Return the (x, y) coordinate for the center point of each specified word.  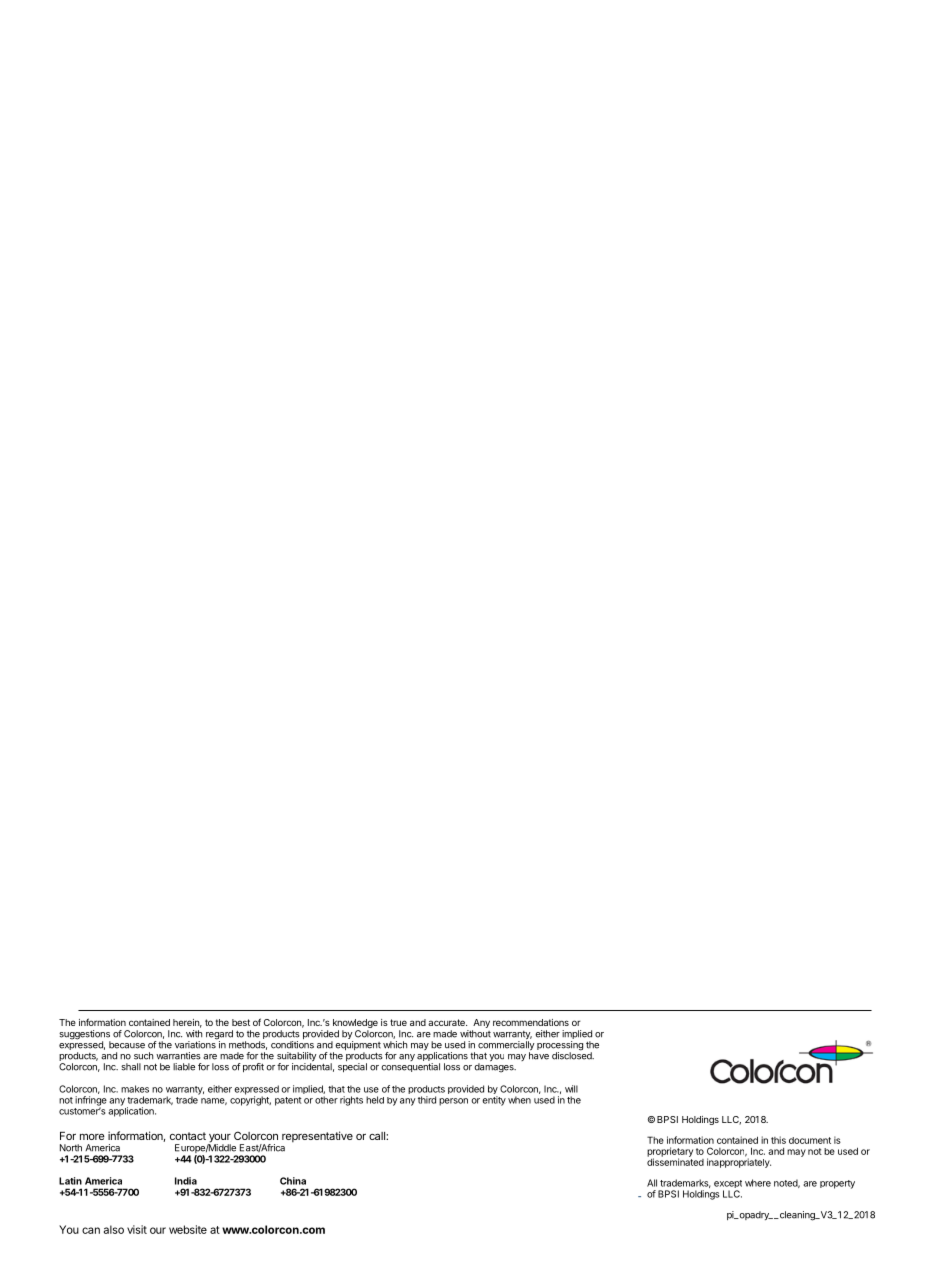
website (188, 1229)
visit (137, 1229)
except (728, 1185)
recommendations (531, 1022)
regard (219, 1036)
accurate (447, 1022)
